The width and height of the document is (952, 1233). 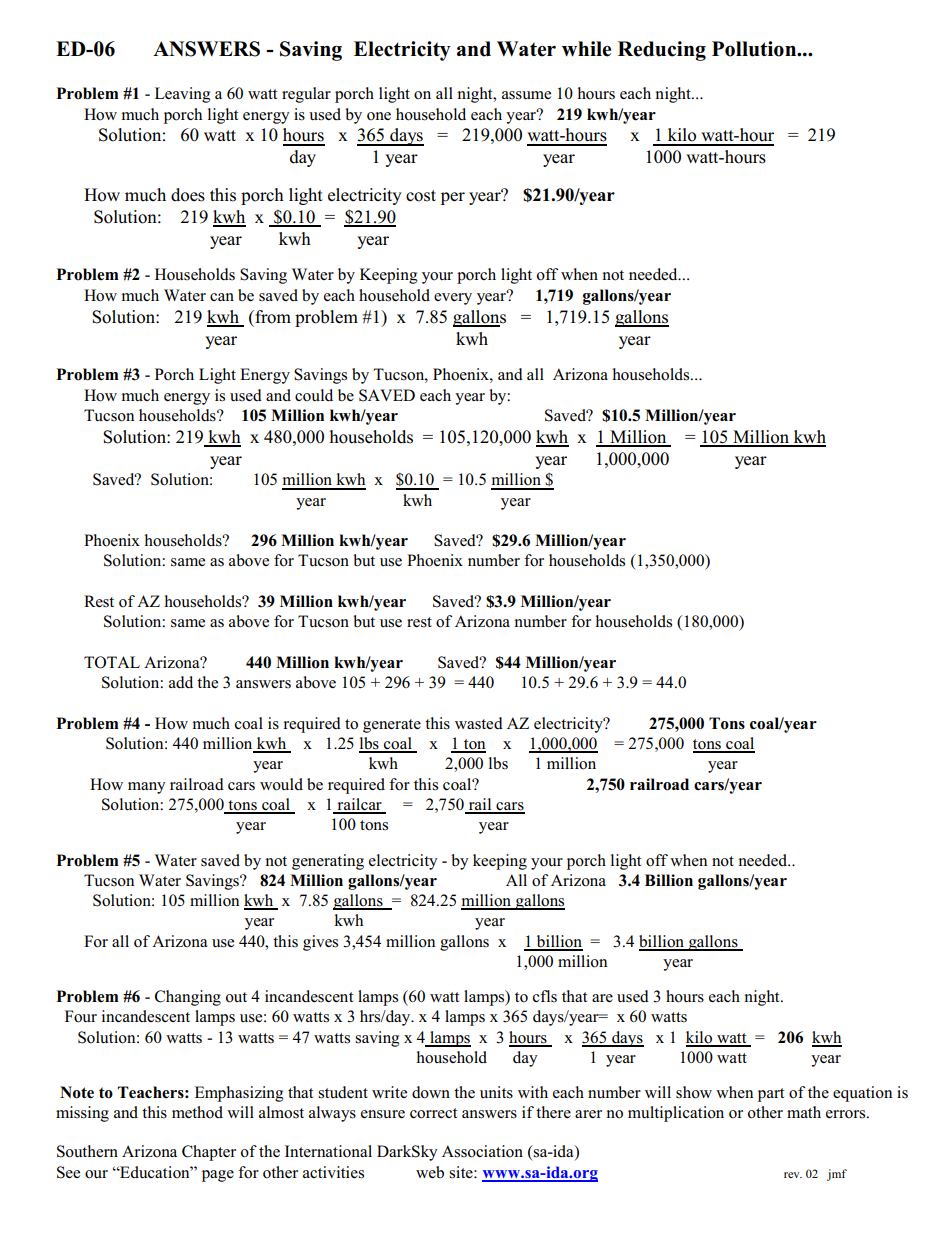 I want to click on Chapter, so click(x=209, y=1153).
